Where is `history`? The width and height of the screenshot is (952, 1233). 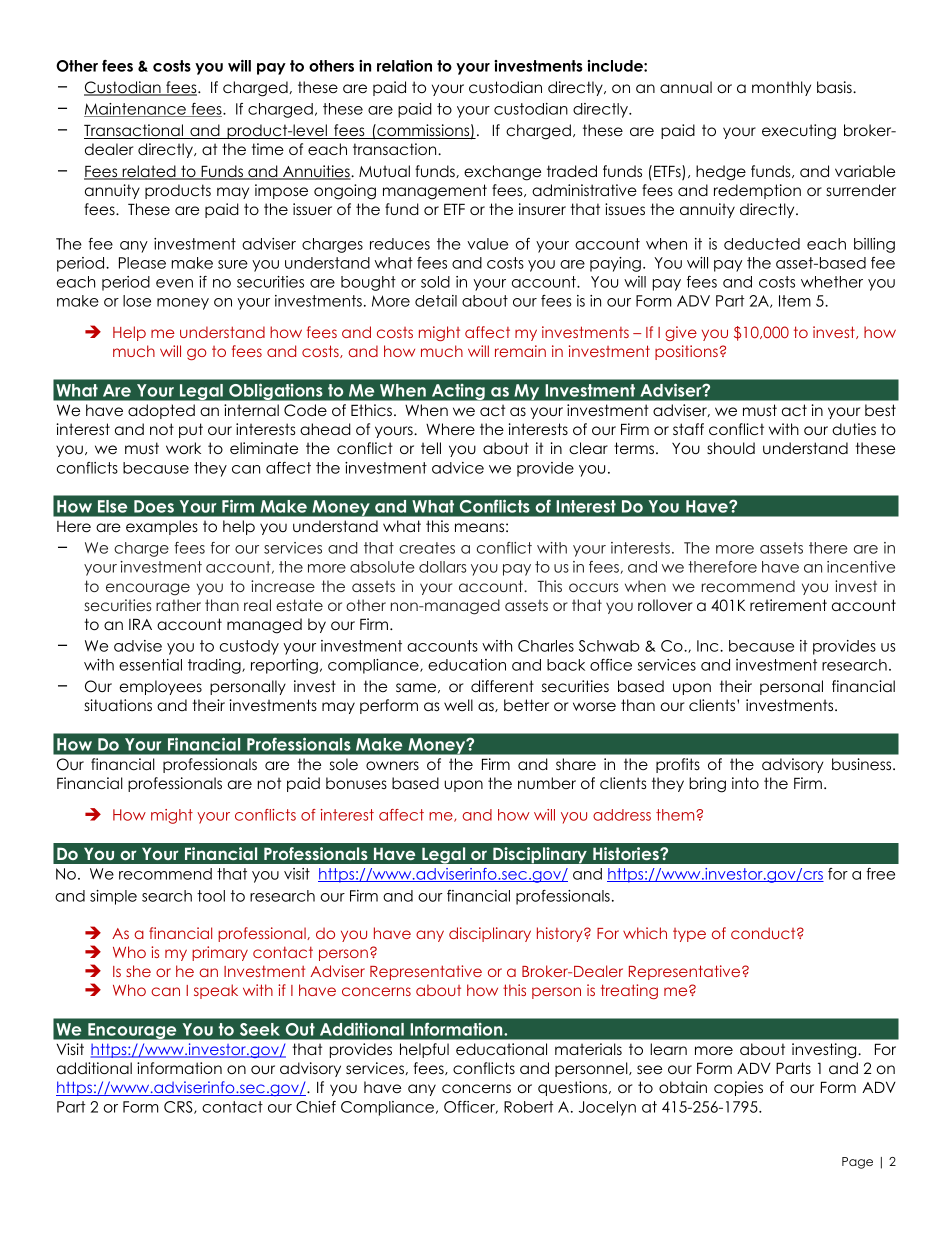 history is located at coordinates (561, 934).
